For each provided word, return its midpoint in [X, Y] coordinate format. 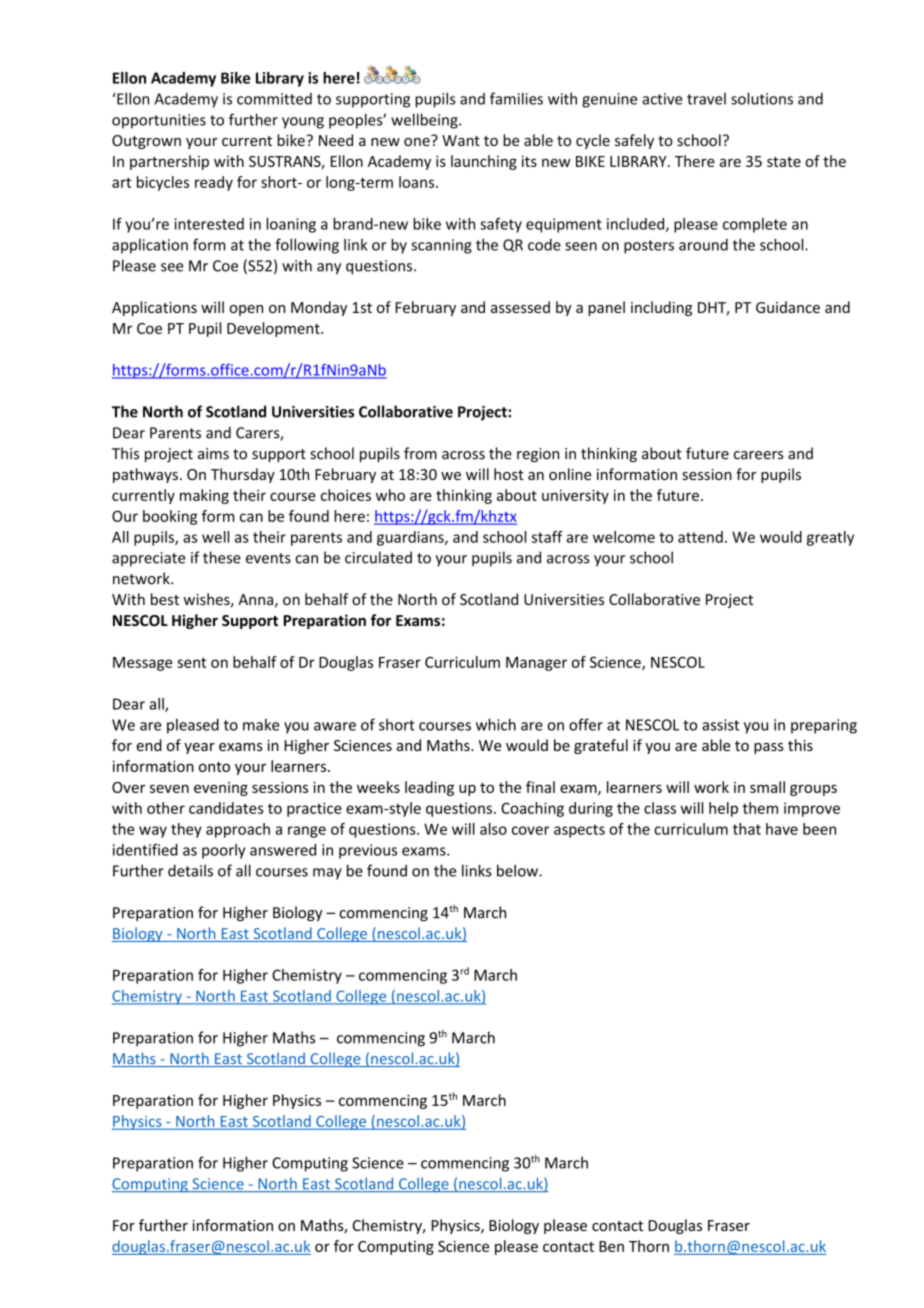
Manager [536, 664]
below [518, 870]
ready [214, 183]
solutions [762, 98]
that [747, 829]
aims [213, 454]
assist [720, 725]
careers [759, 455]
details [190, 870]
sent [191, 662]
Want [461, 140]
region [538, 455]
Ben [611, 1246]
